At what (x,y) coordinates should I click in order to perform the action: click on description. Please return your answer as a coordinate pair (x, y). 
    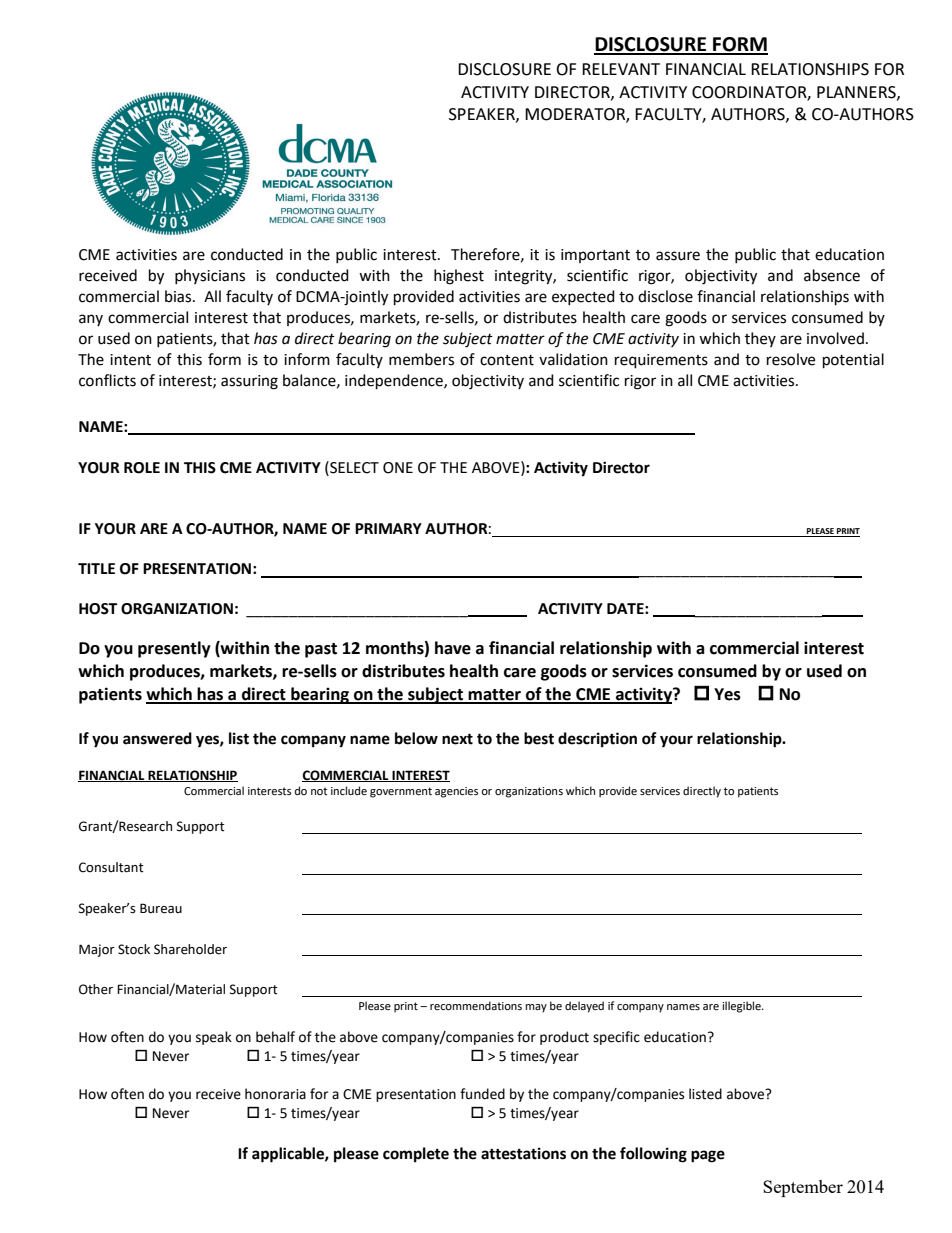
    Looking at the image, I should click on (597, 740).
